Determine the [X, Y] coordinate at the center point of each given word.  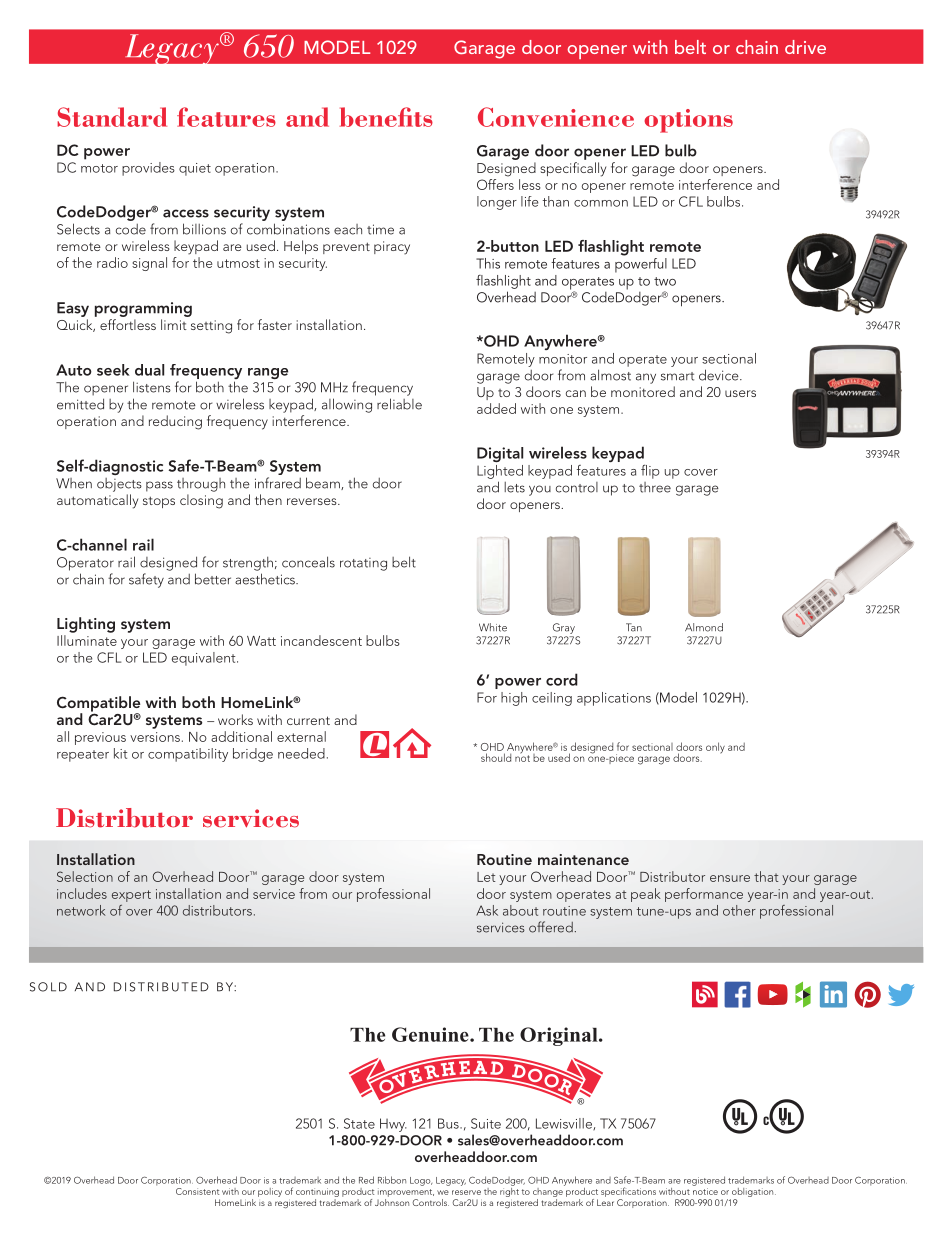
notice [705, 1191]
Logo [421, 1181]
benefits [386, 117]
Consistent [197, 1191]
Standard [112, 117]
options [688, 121]
